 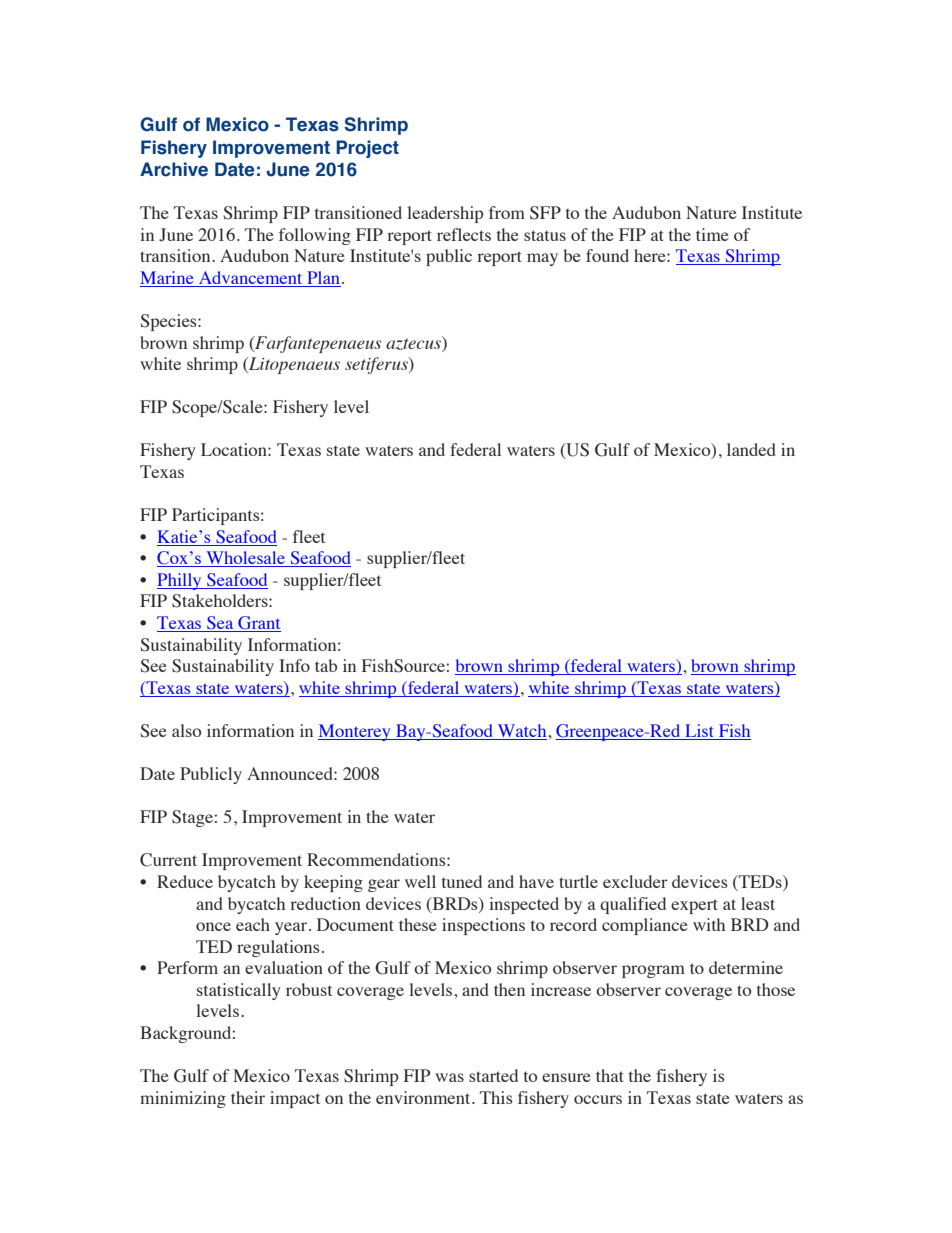 What do you see at coordinates (712, 234) in the screenshot?
I see `time` at bounding box center [712, 234].
